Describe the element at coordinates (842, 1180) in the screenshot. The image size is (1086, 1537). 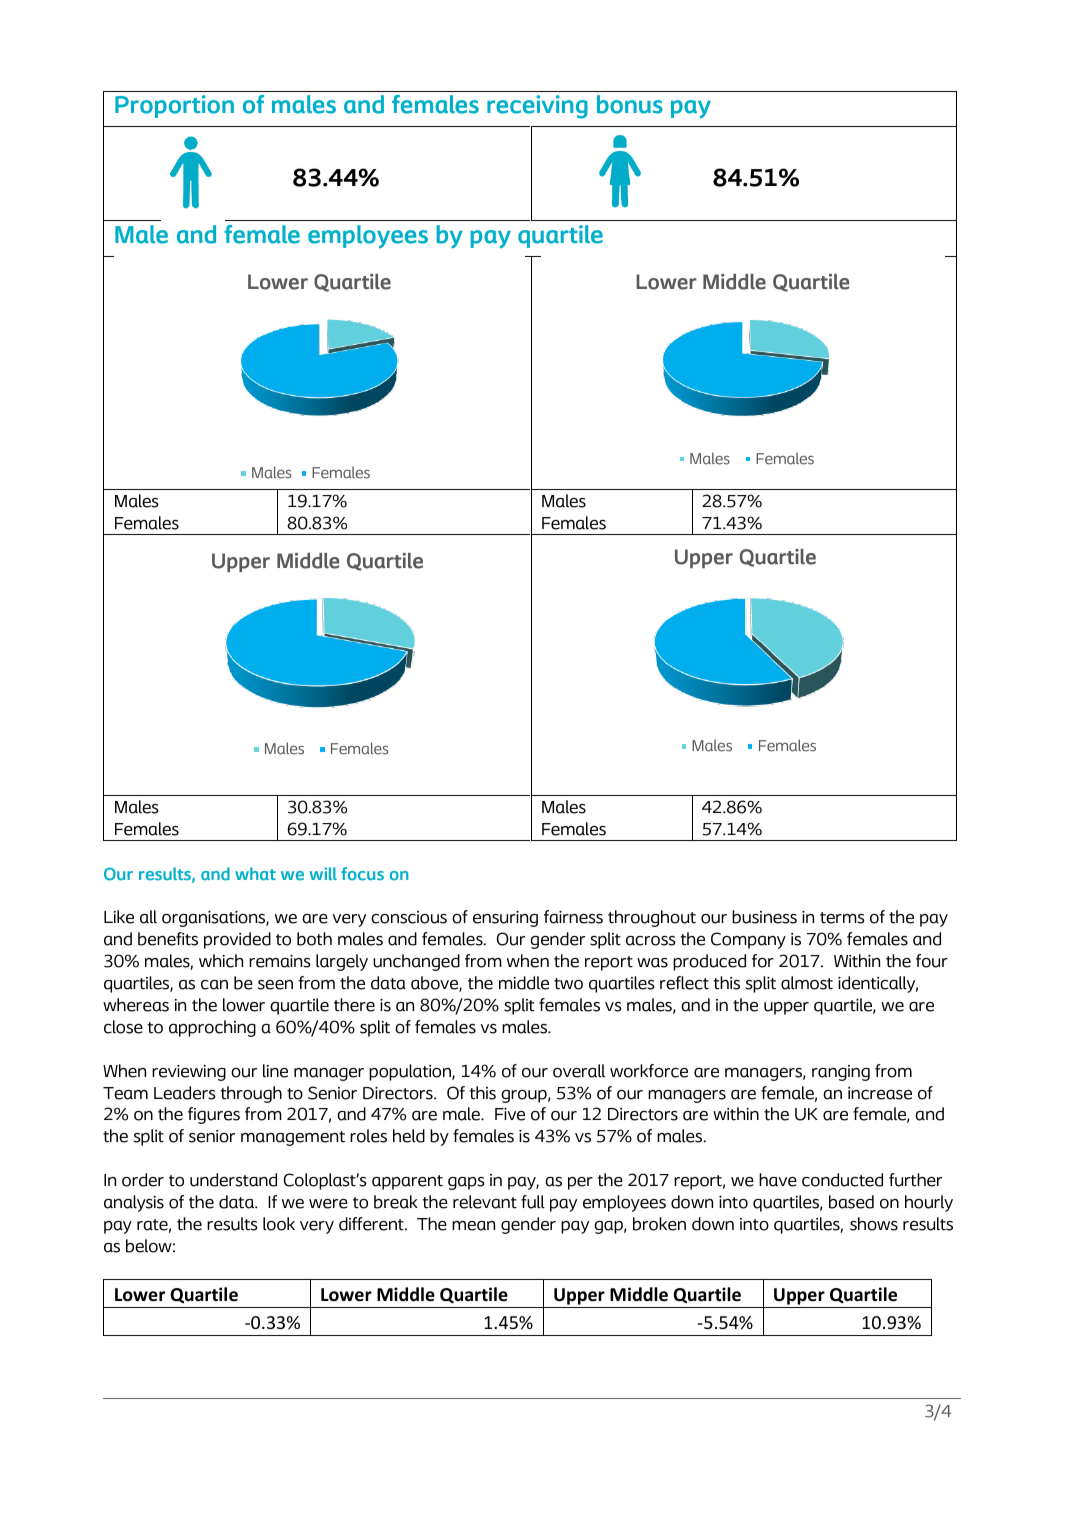
I see `conducted` at that location.
